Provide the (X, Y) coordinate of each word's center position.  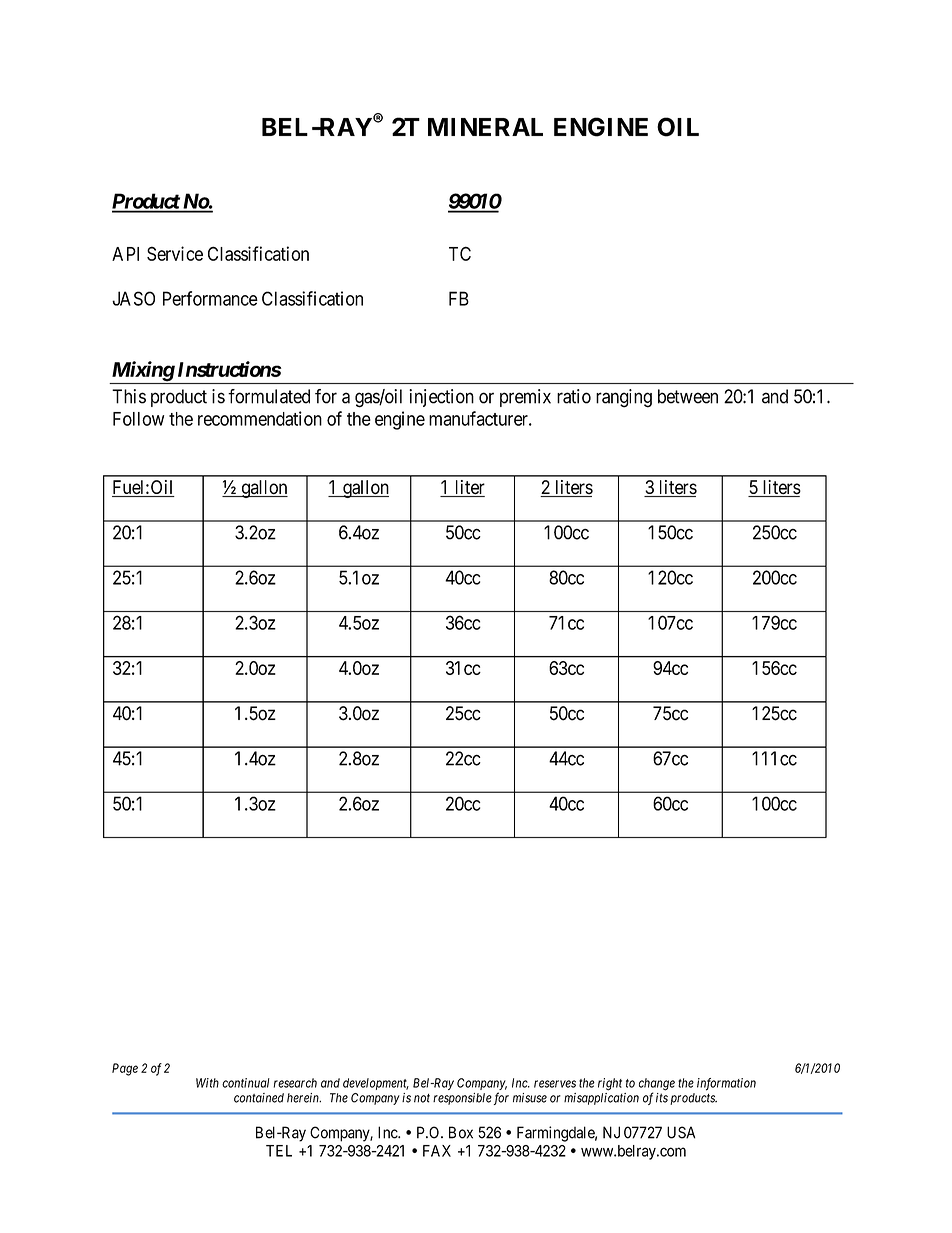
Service (175, 253)
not (422, 1098)
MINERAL (485, 127)
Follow (138, 419)
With (207, 1083)
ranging (624, 398)
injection (441, 398)
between (688, 396)
